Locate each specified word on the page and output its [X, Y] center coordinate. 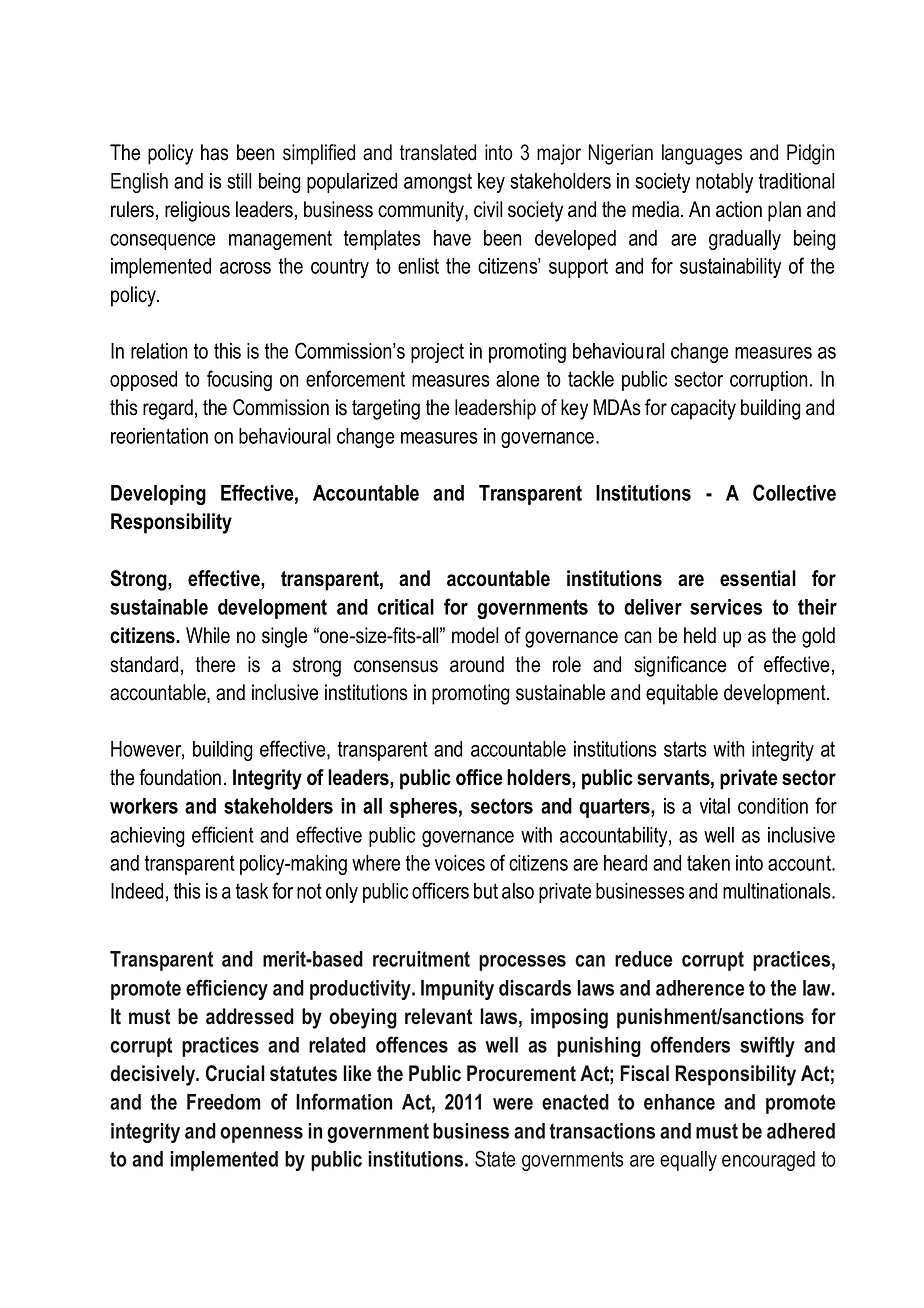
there [215, 664]
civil [488, 209]
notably [724, 183]
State [495, 1158]
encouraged [768, 1161]
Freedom [224, 1102]
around [477, 664]
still [239, 181]
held [700, 635]
